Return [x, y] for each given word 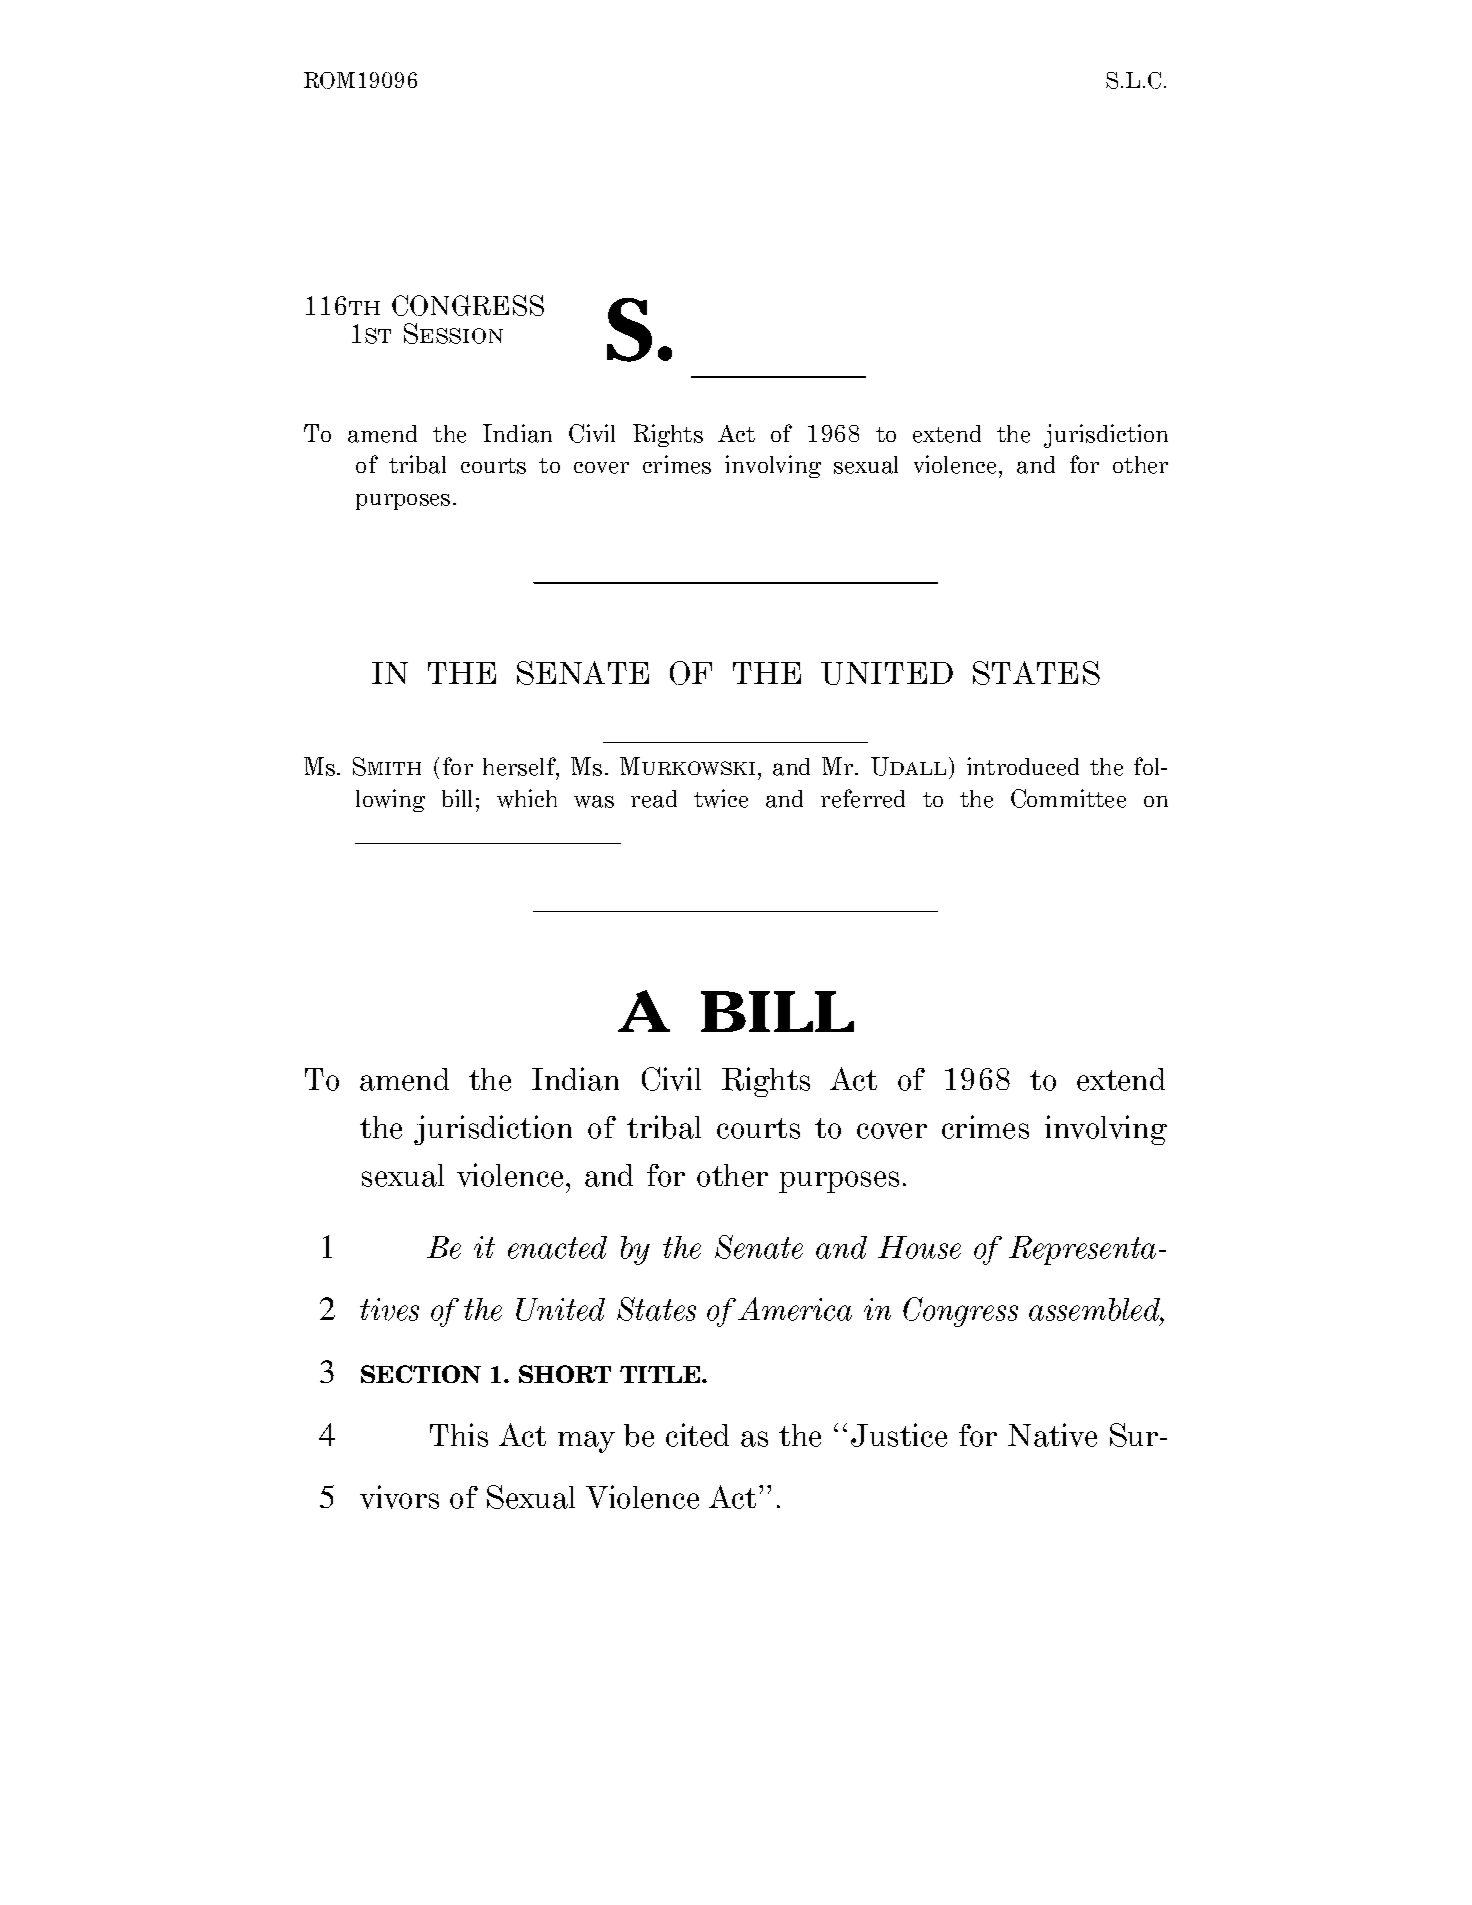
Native [1052, 1435]
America [795, 1309]
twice [721, 798]
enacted [557, 1247]
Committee [1068, 798]
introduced [1023, 766]
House [919, 1247]
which [527, 798]
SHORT [565, 1374]
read [654, 799]
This [459, 1435]
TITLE [661, 1374]
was [594, 801]
